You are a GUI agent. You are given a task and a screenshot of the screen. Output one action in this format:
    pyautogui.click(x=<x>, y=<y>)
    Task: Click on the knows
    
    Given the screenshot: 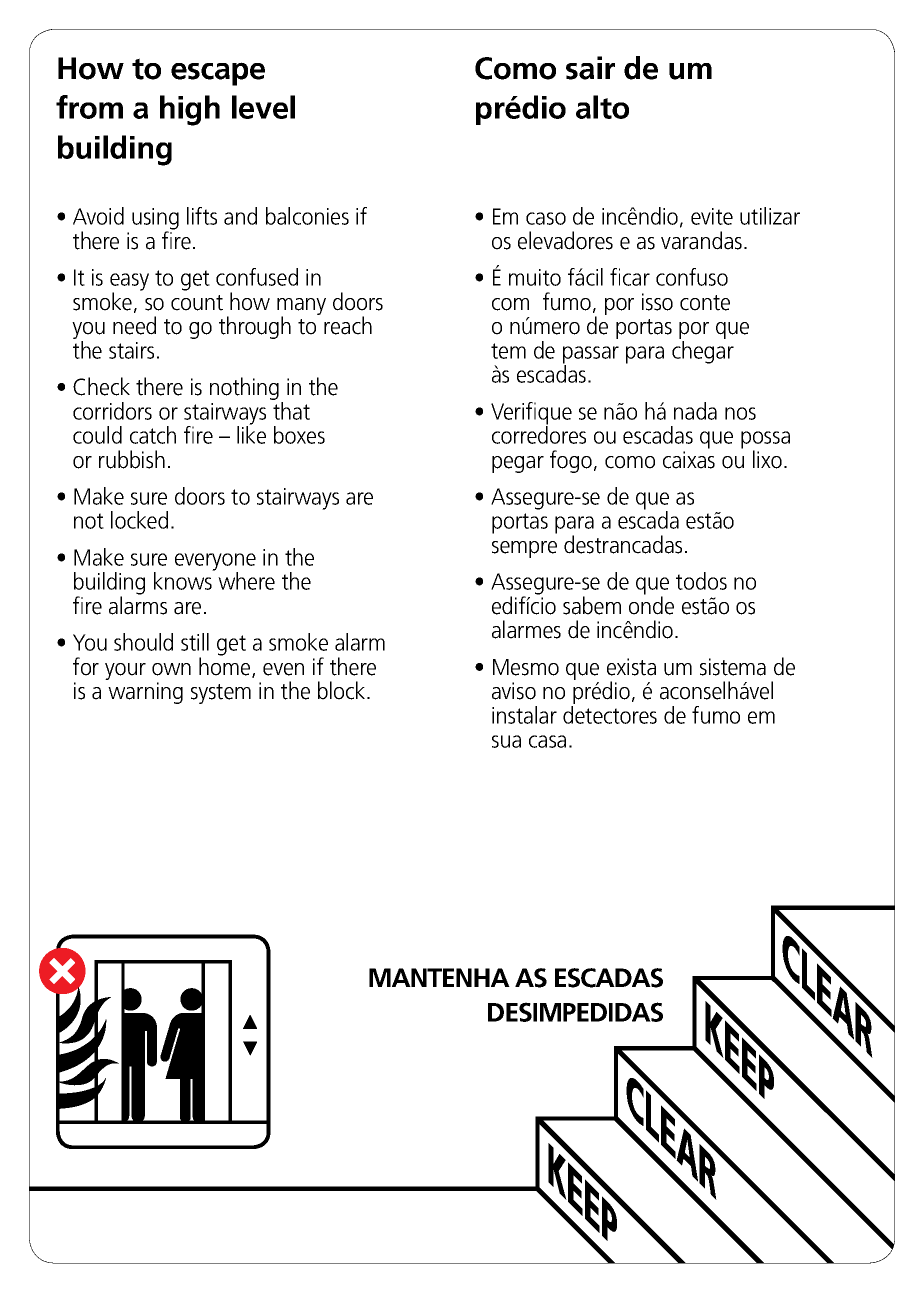 What is the action you would take?
    pyautogui.click(x=184, y=580)
